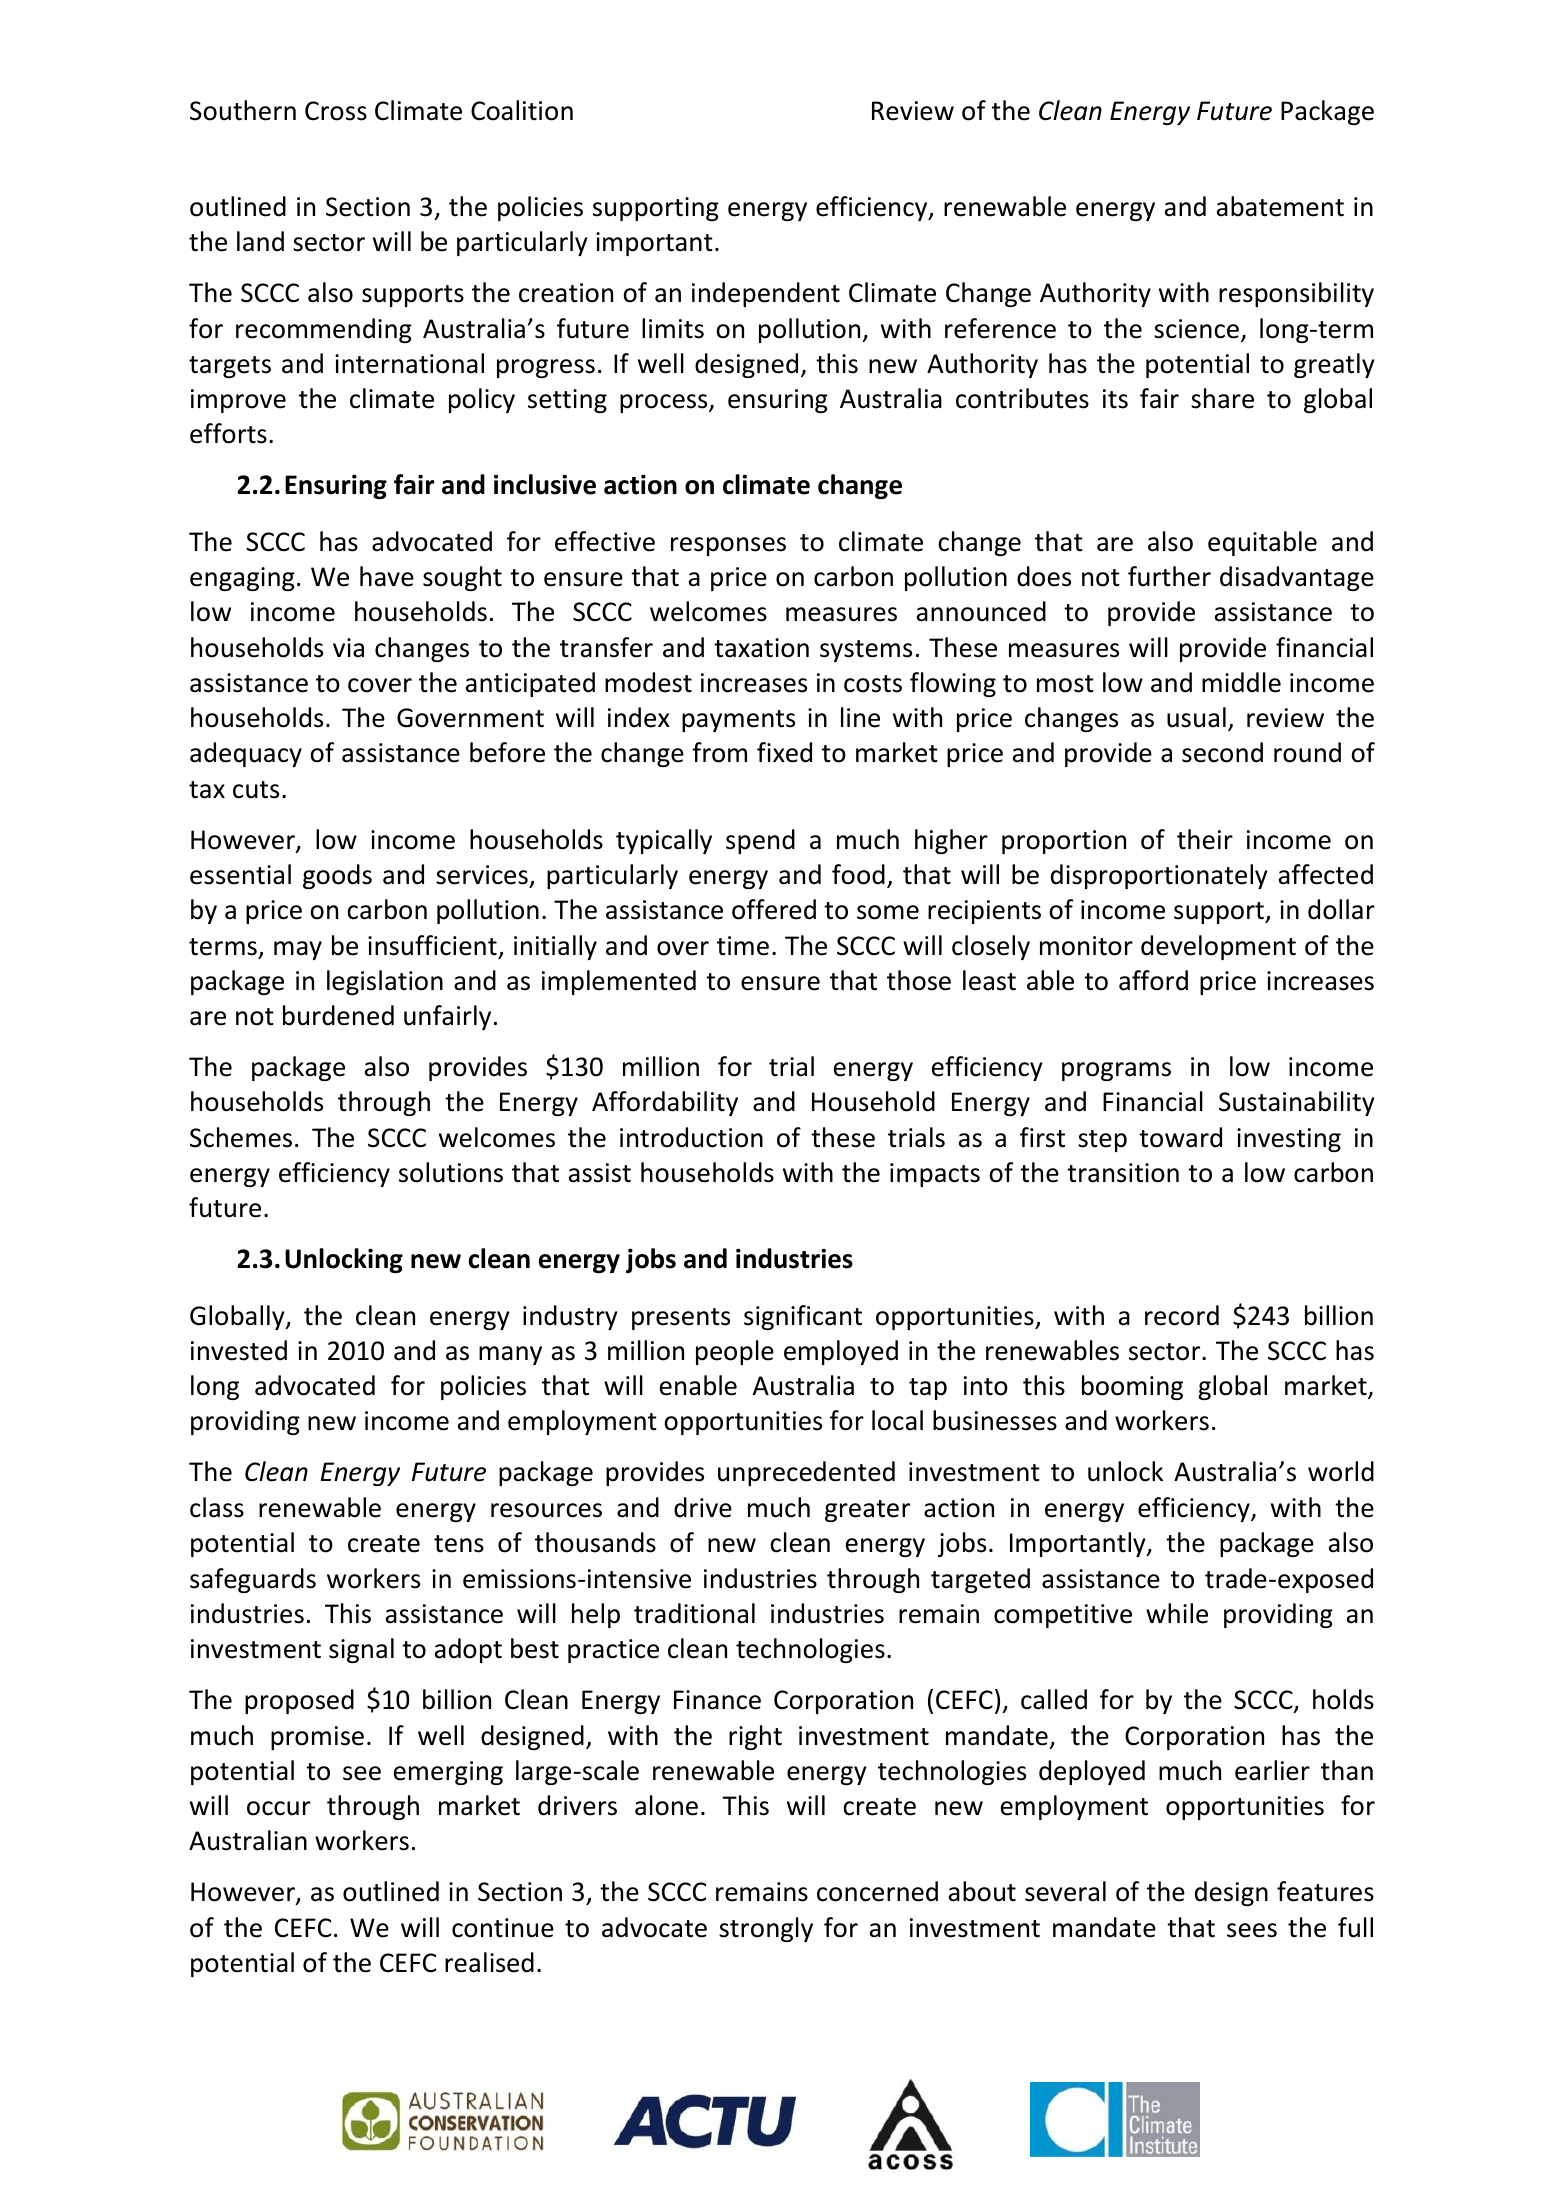 The width and height of the document is (1564, 2212). I want to click on Cross, so click(336, 111).
